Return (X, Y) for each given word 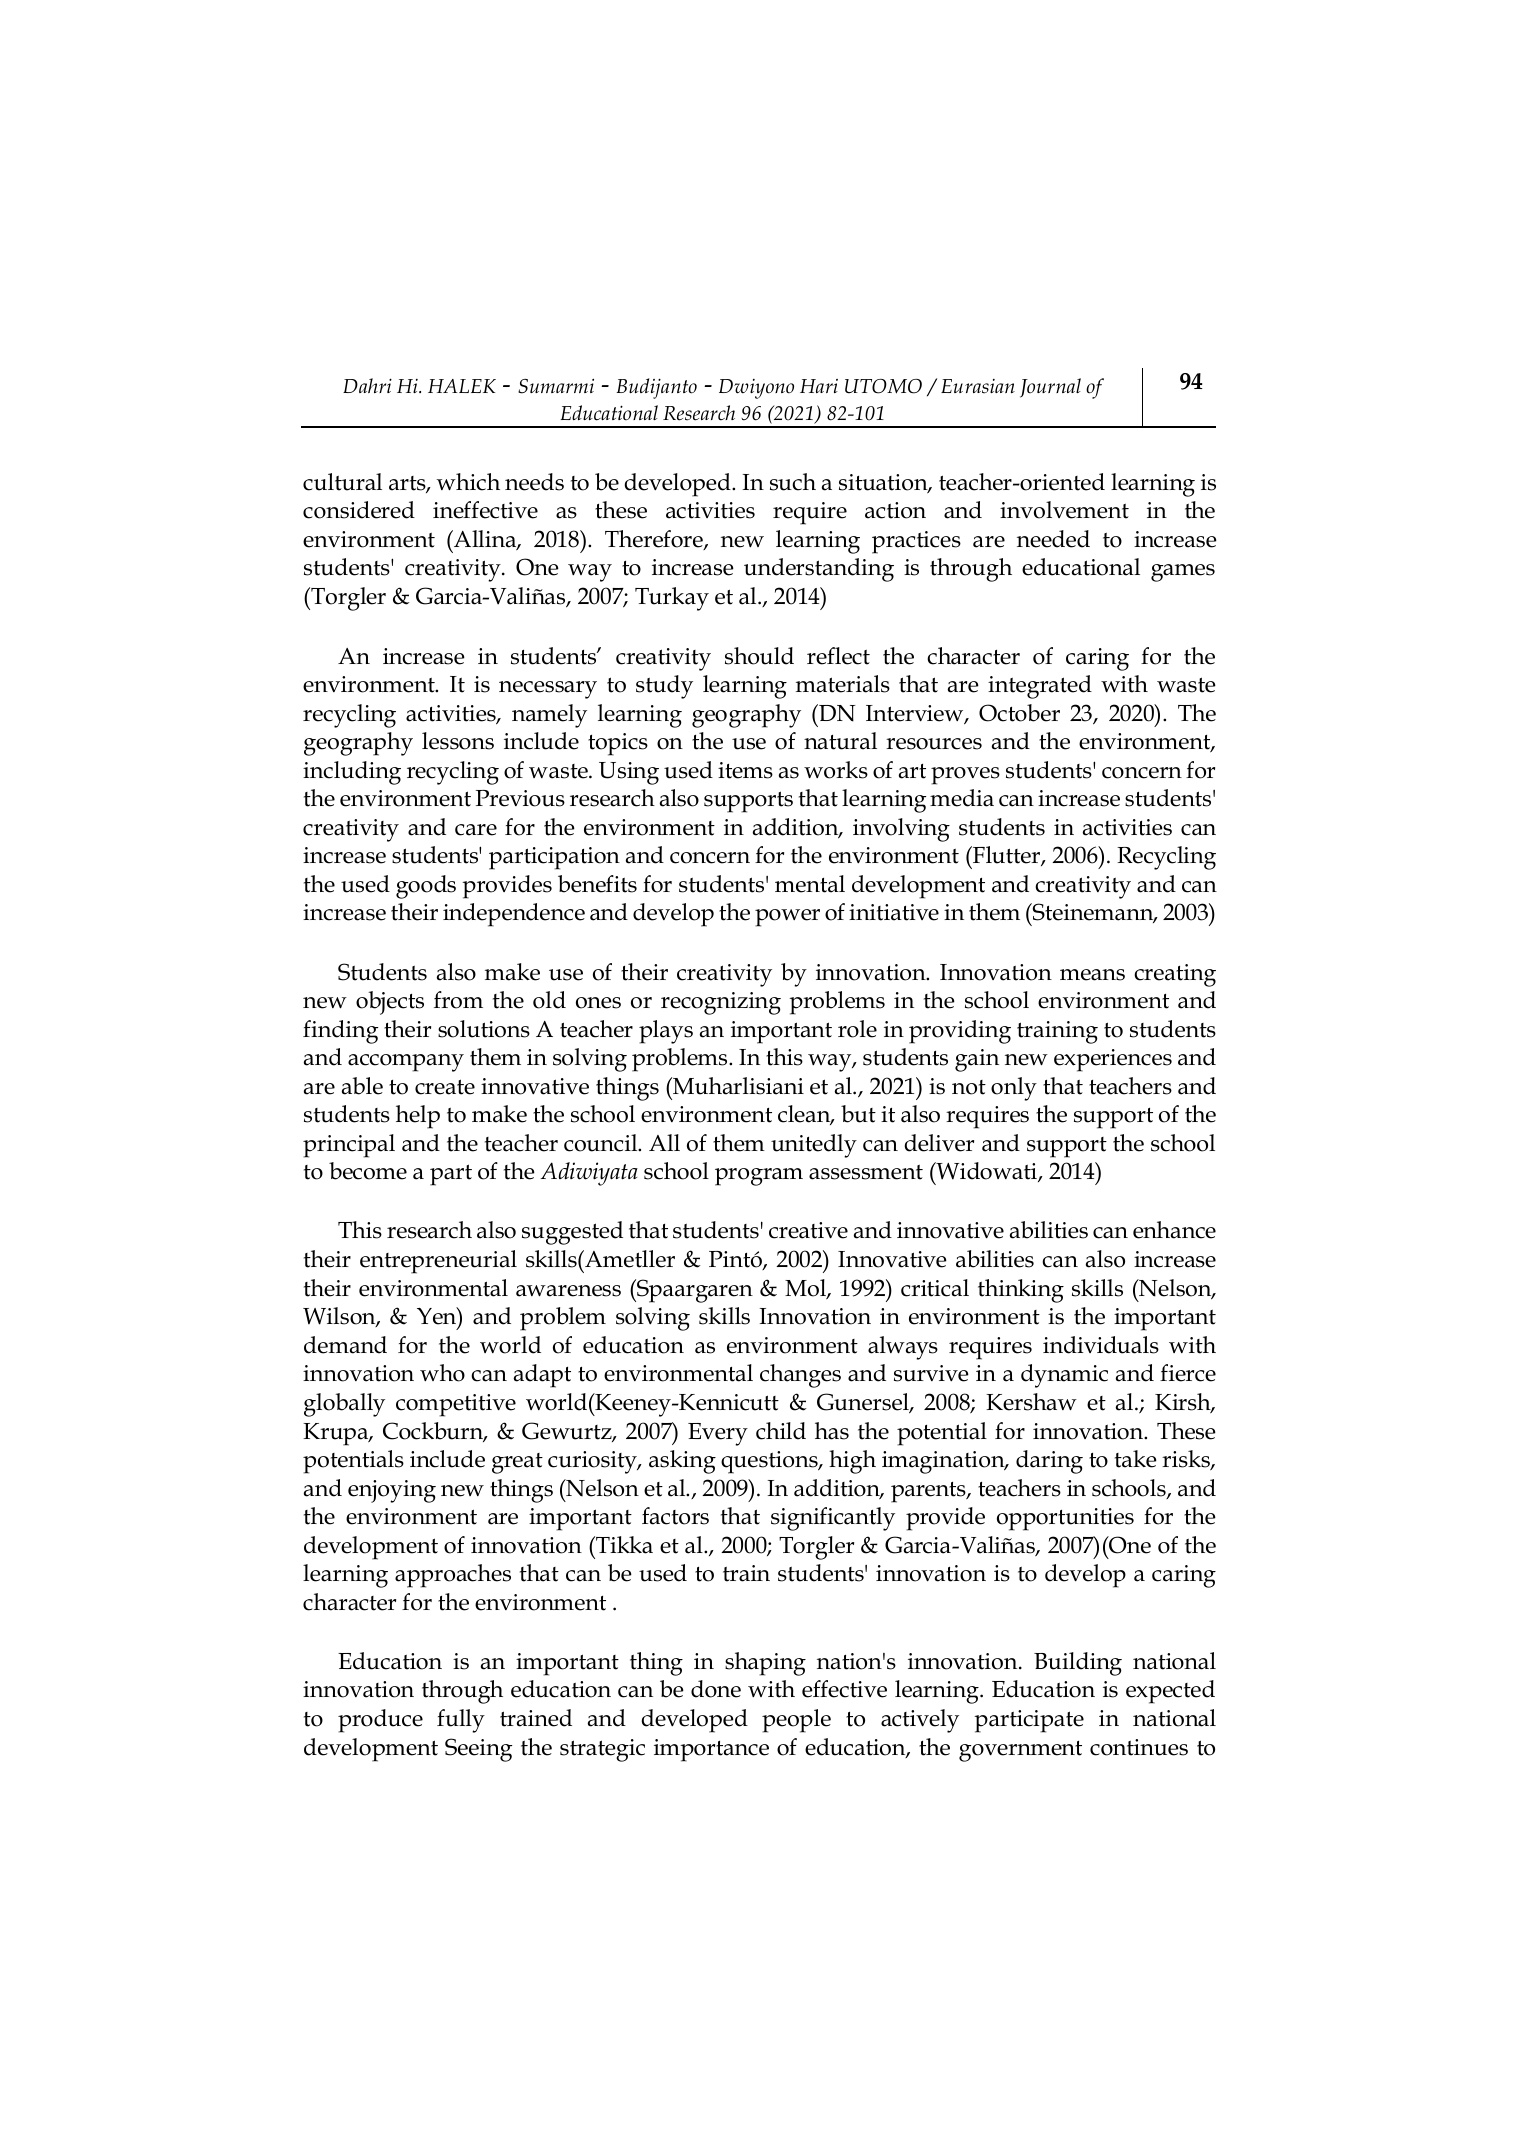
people (796, 1721)
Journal (1050, 388)
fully (461, 1721)
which (468, 482)
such (793, 482)
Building (1078, 1664)
